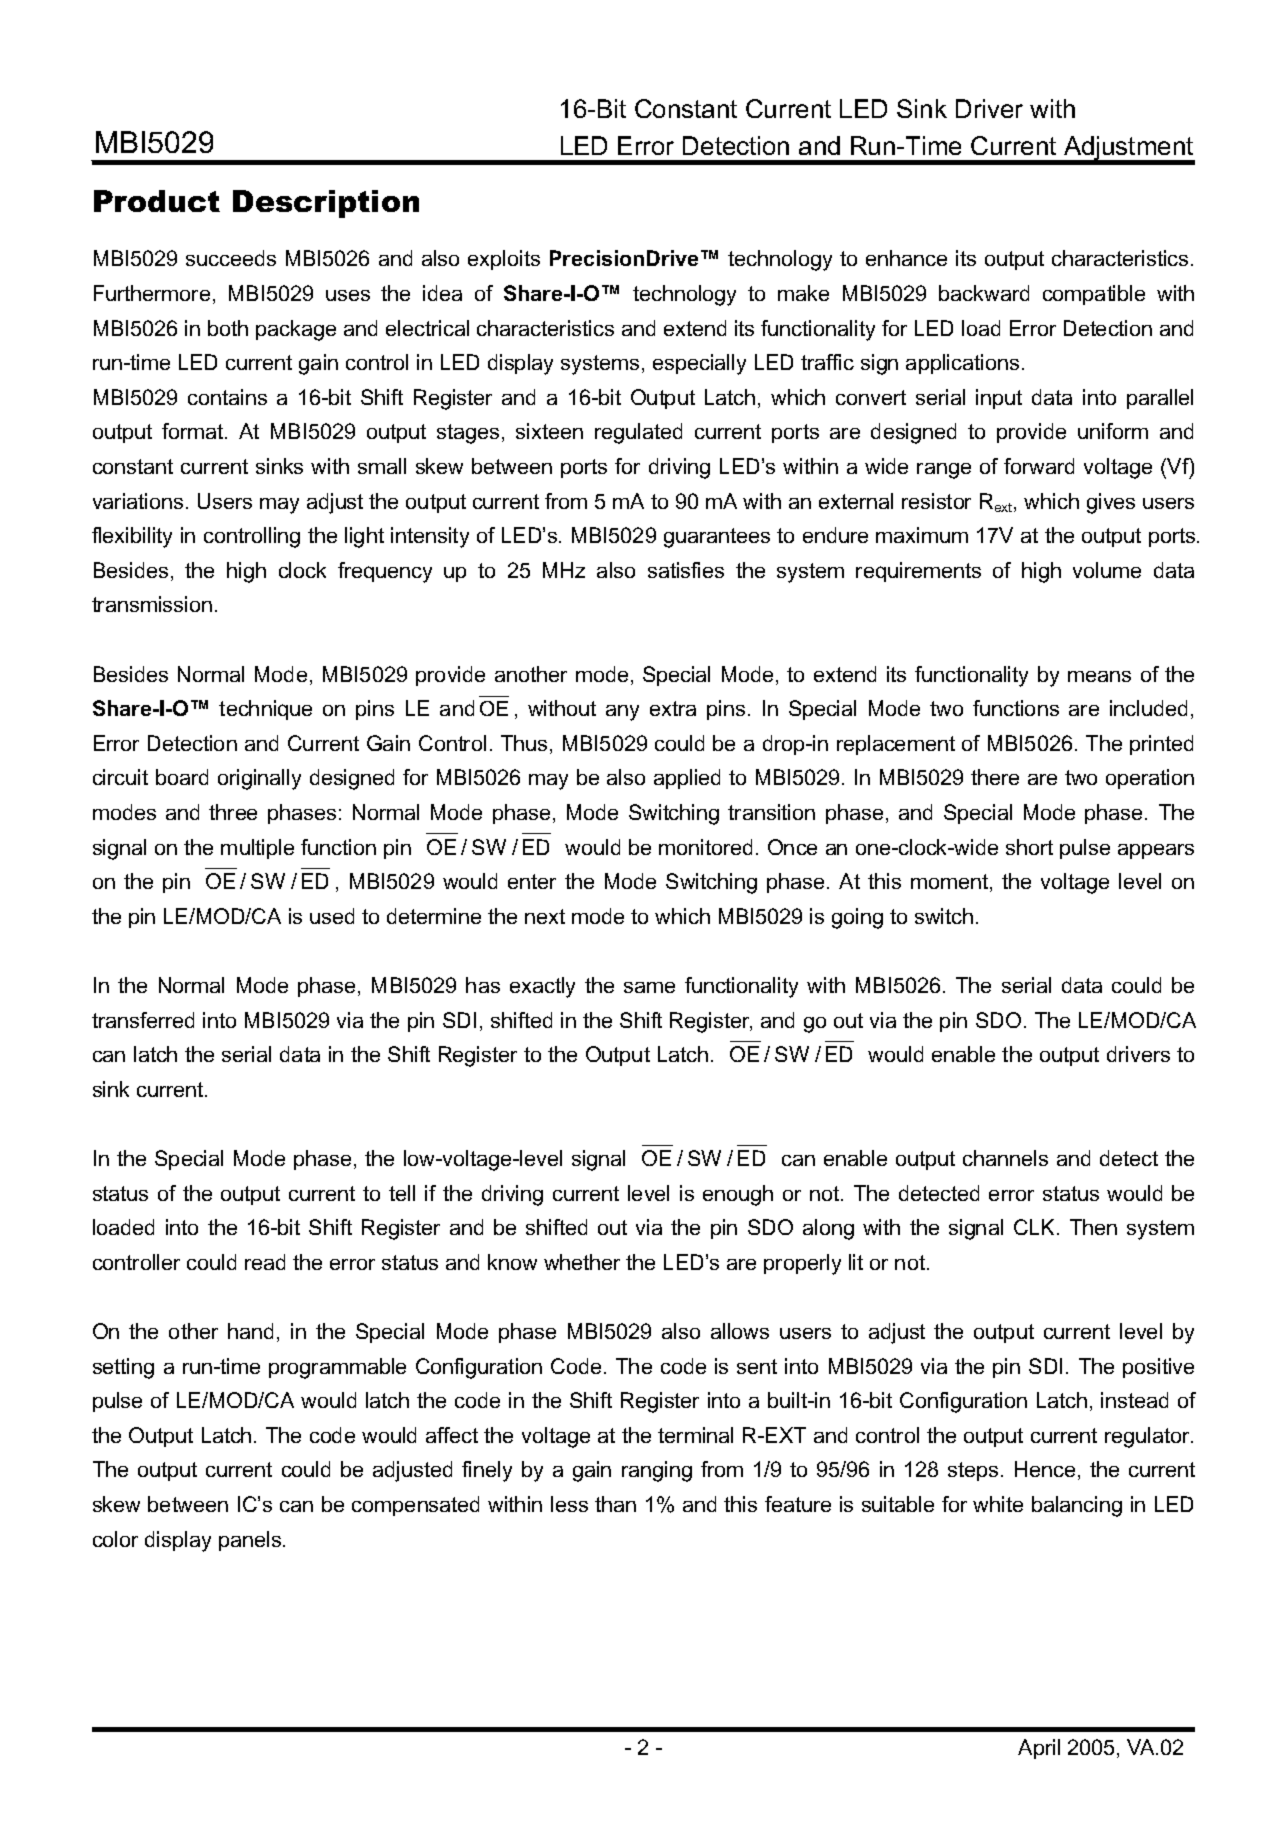 The height and width of the document is (1821, 1287). Describe the element at coordinates (582, 1262) in the document. I see `whether` at that location.
